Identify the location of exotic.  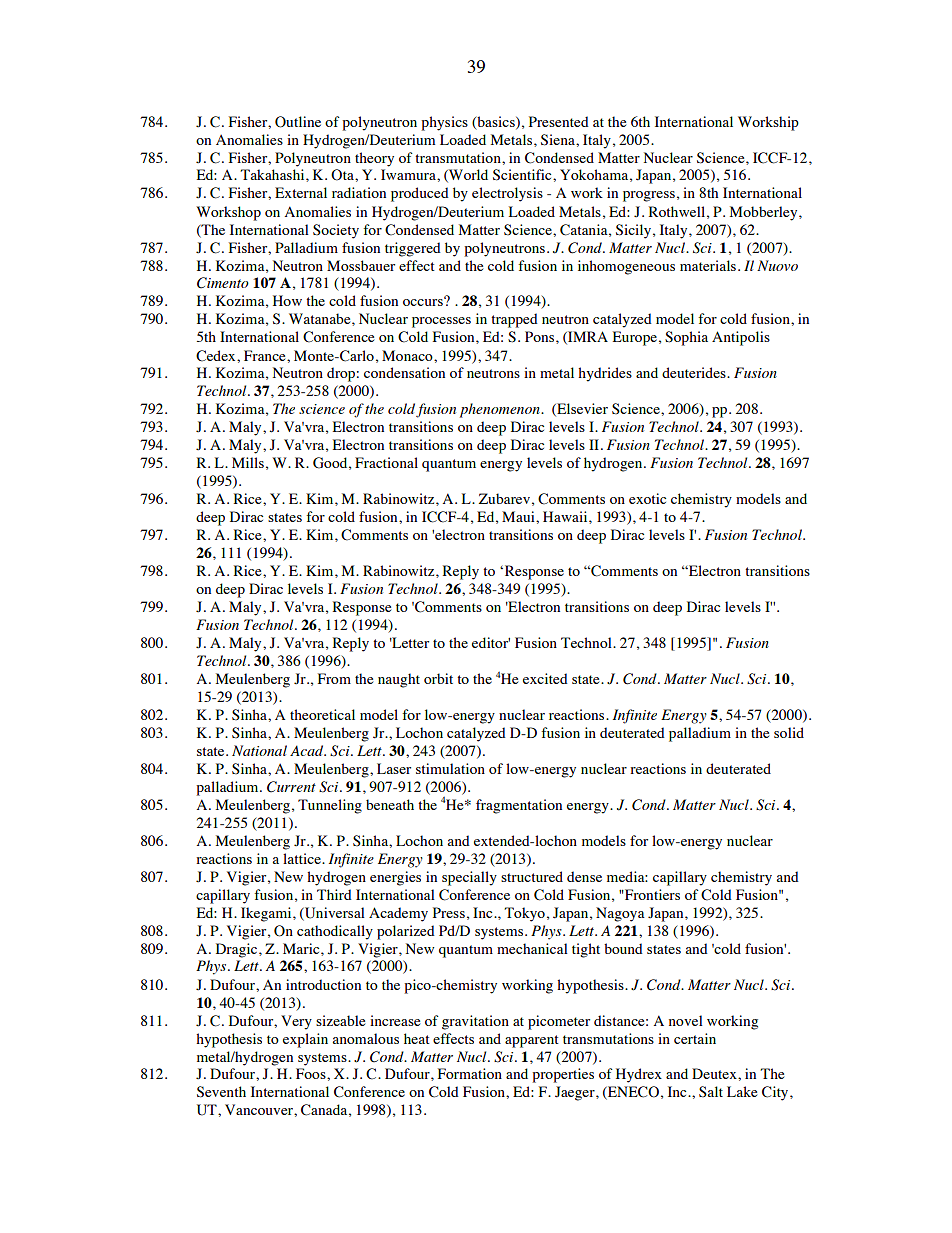
(647, 498).
